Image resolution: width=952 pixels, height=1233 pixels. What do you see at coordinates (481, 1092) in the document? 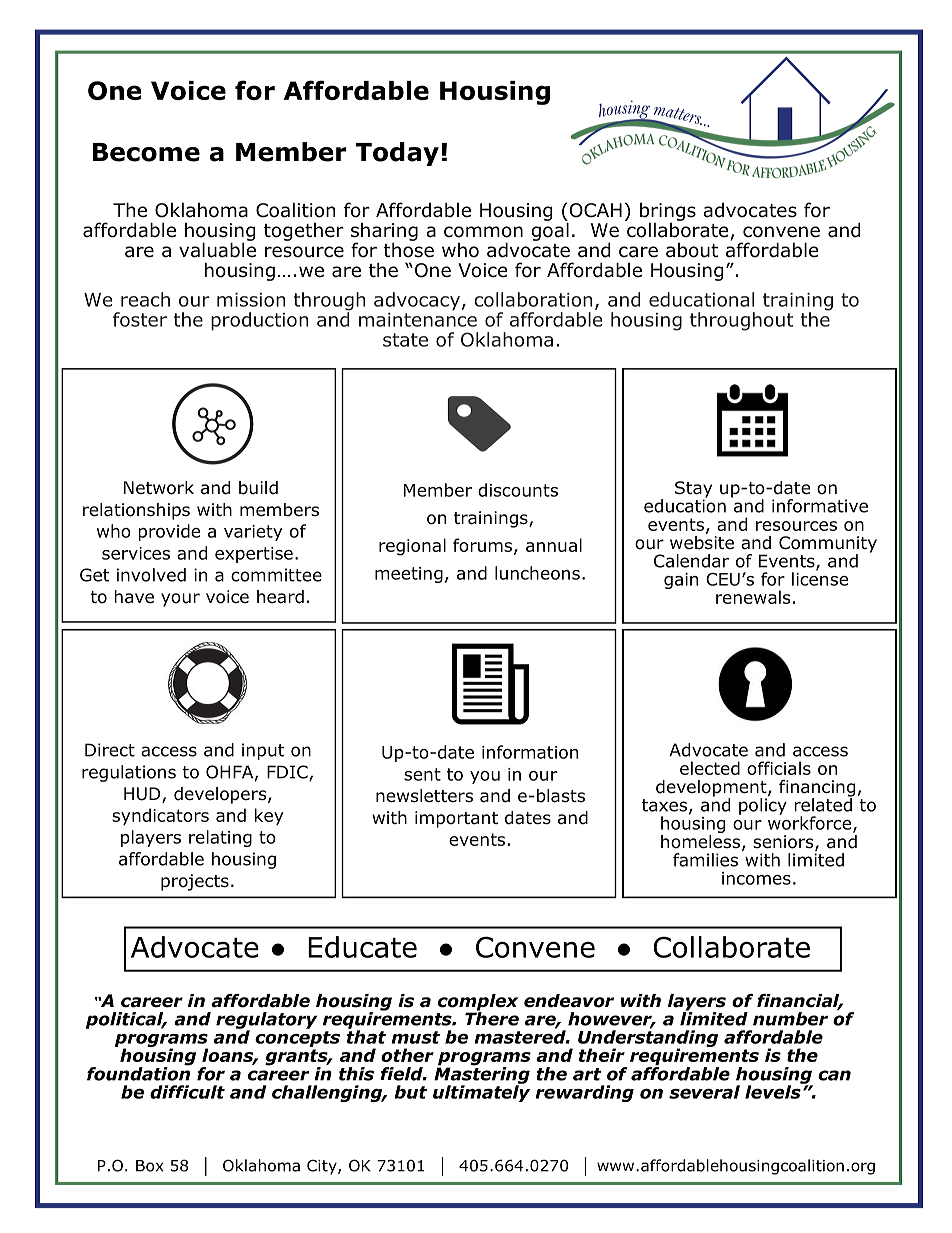
I see `ultimately` at bounding box center [481, 1092].
